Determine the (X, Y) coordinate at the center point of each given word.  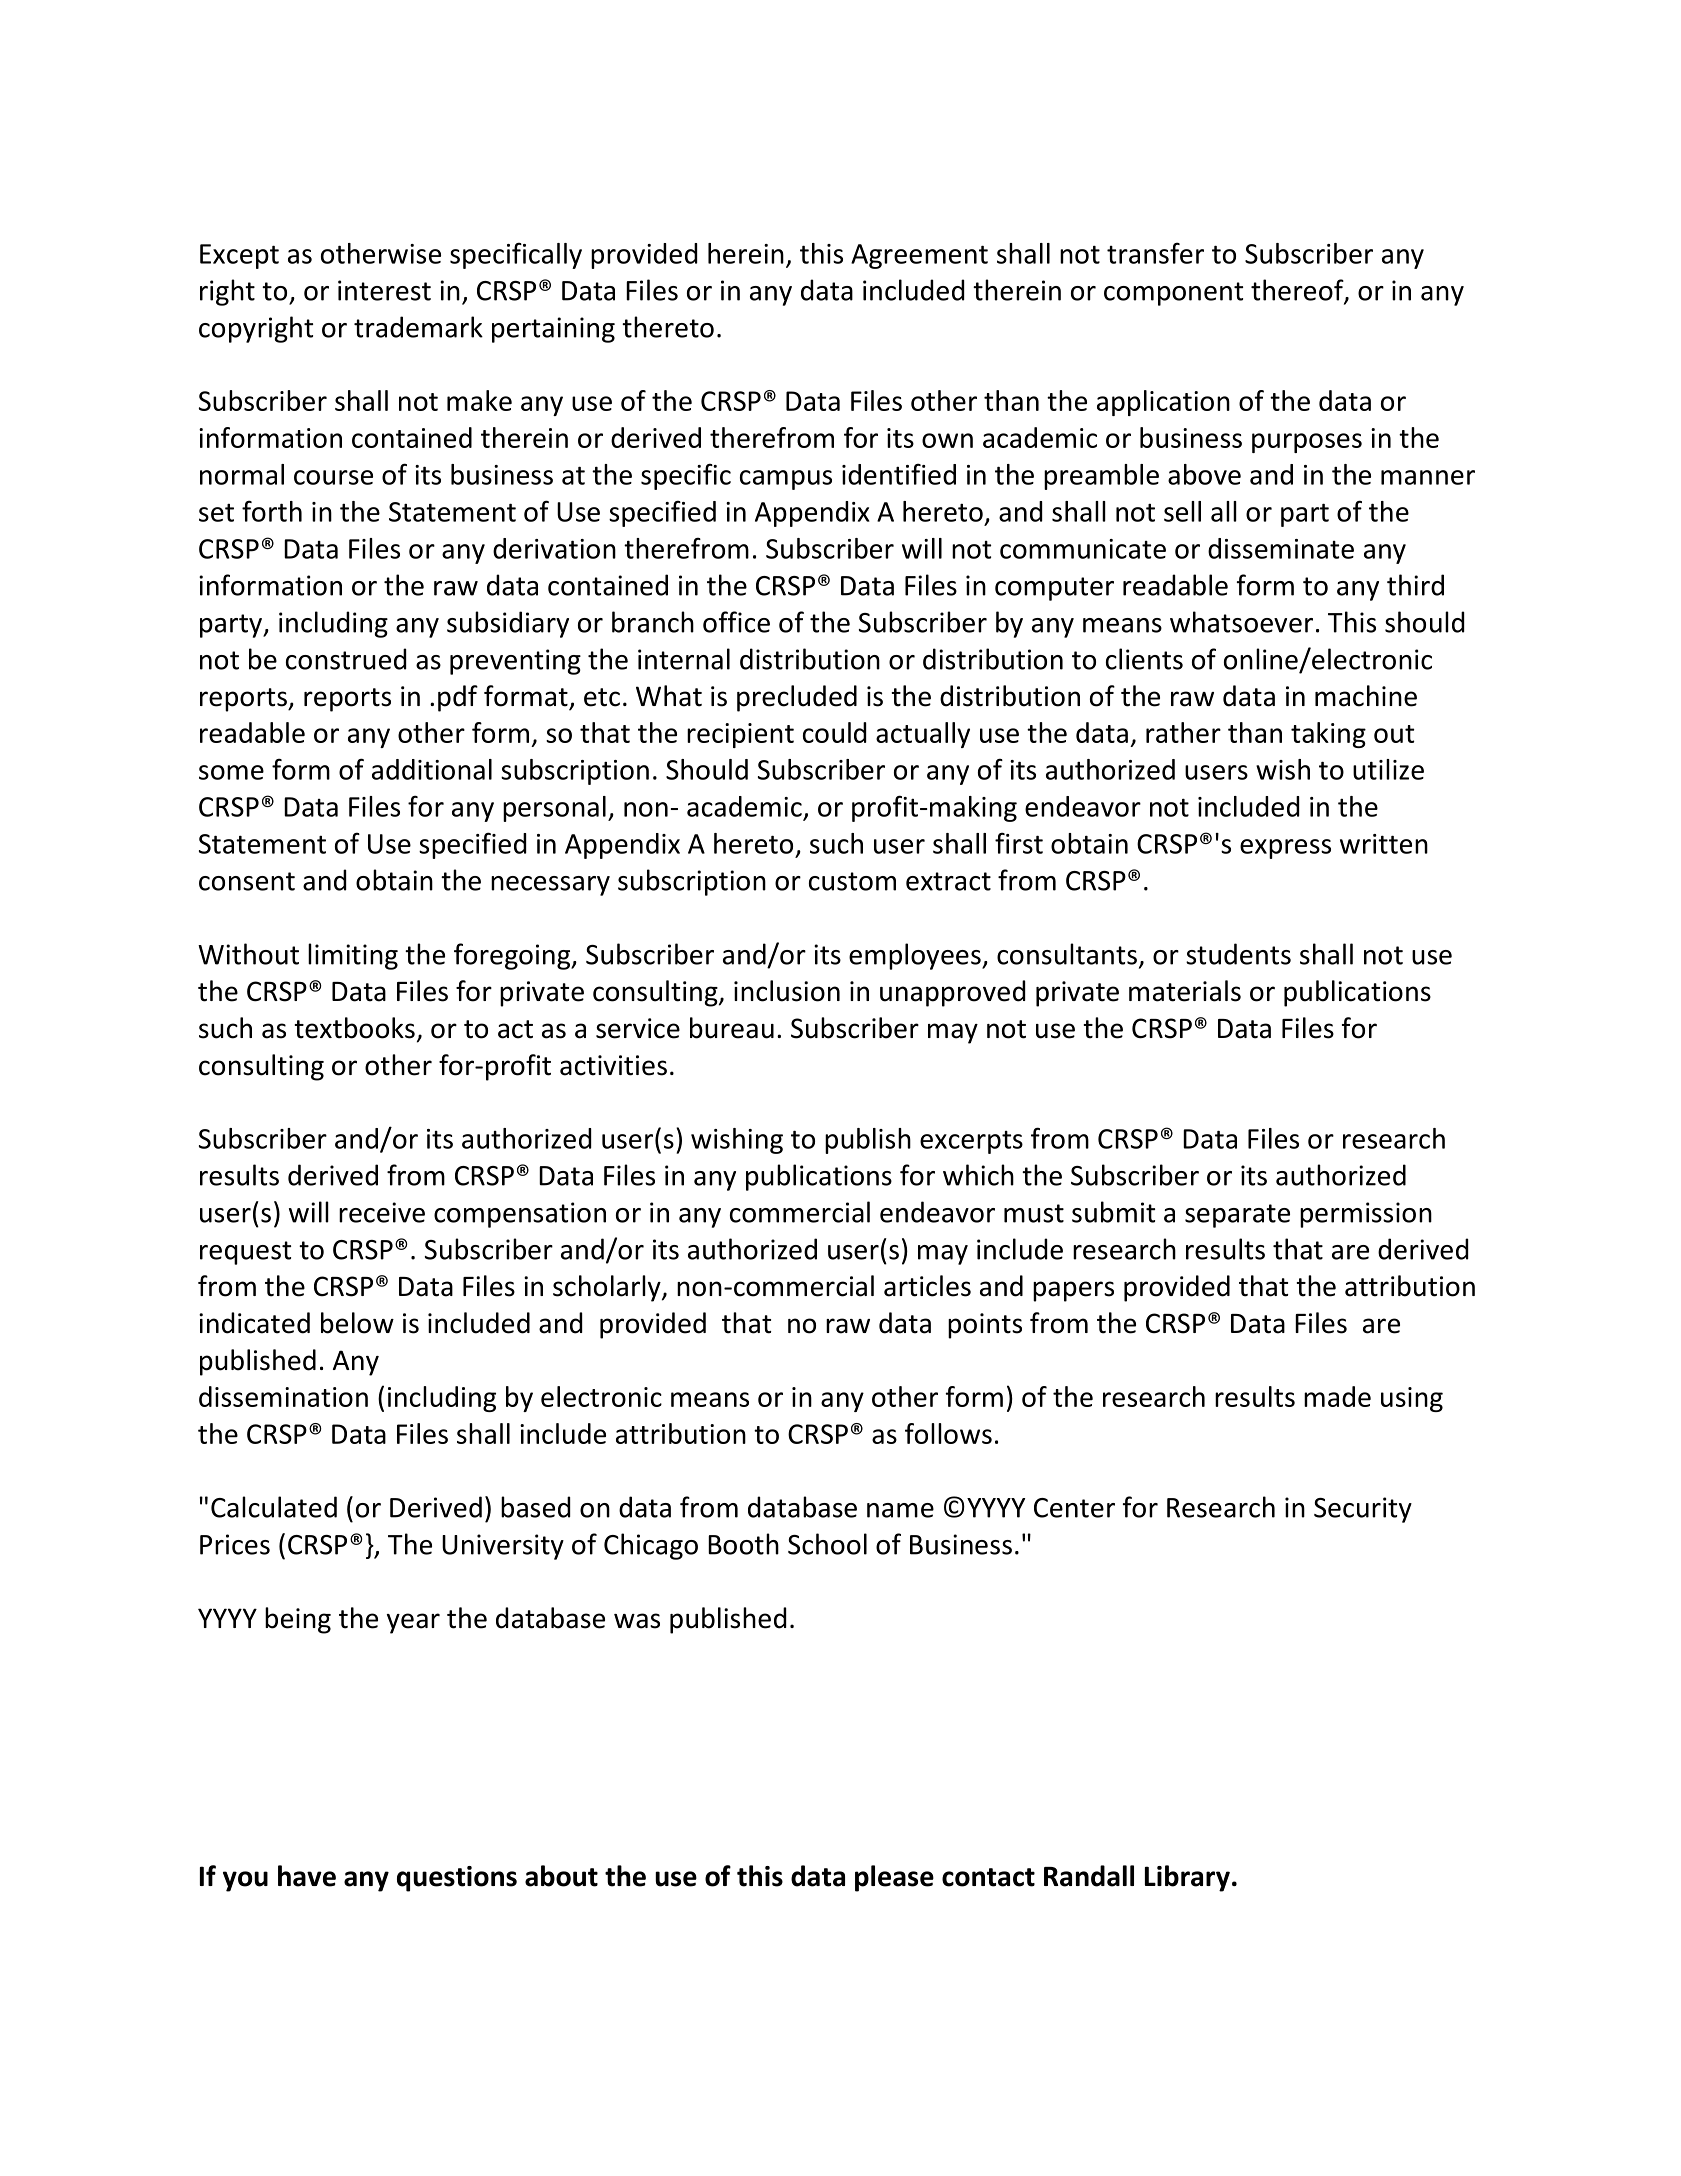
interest (384, 290)
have (307, 1876)
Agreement (919, 256)
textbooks (354, 1028)
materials (1185, 991)
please (894, 1878)
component (1173, 294)
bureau (732, 1028)
